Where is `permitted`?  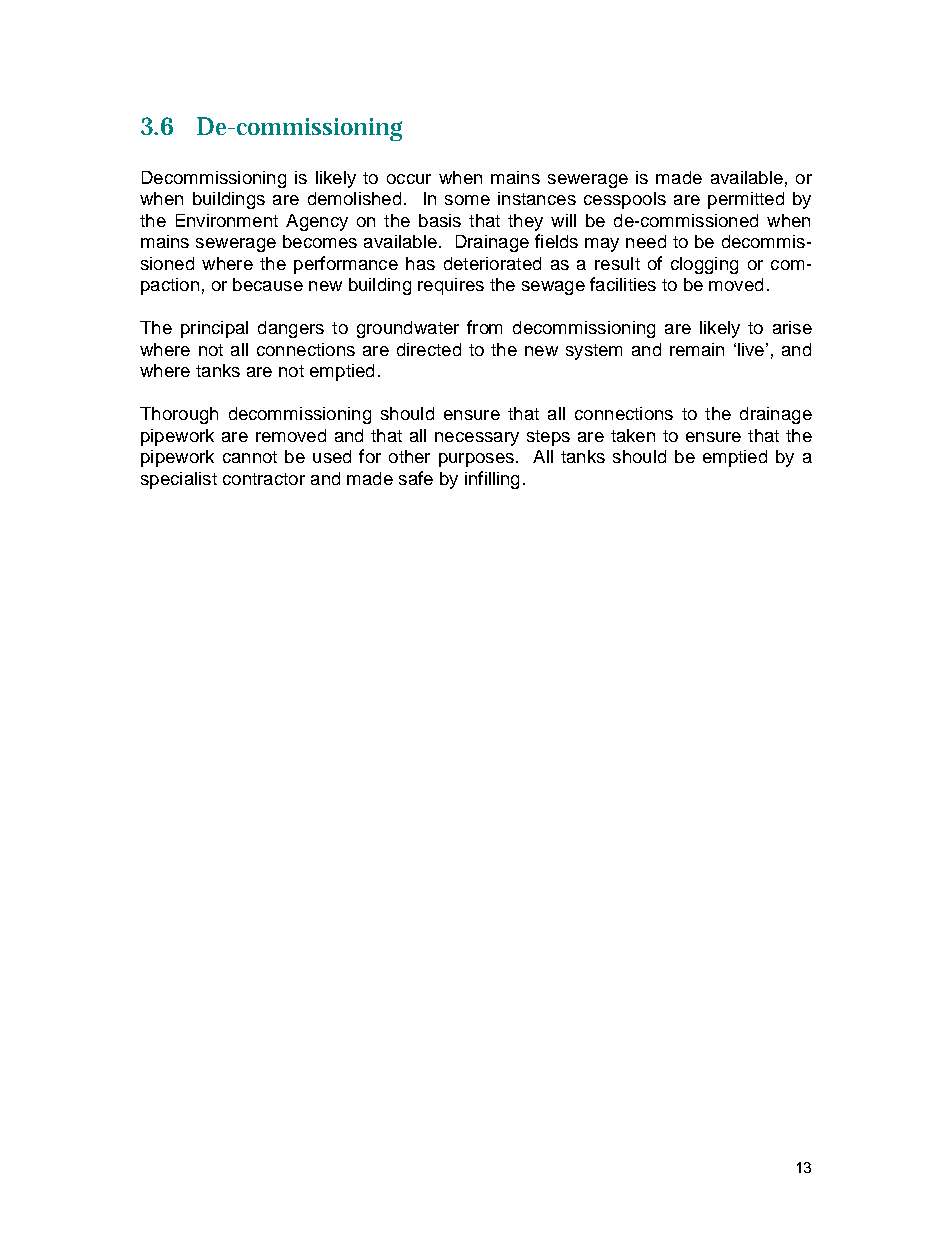
permitted is located at coordinates (746, 200).
